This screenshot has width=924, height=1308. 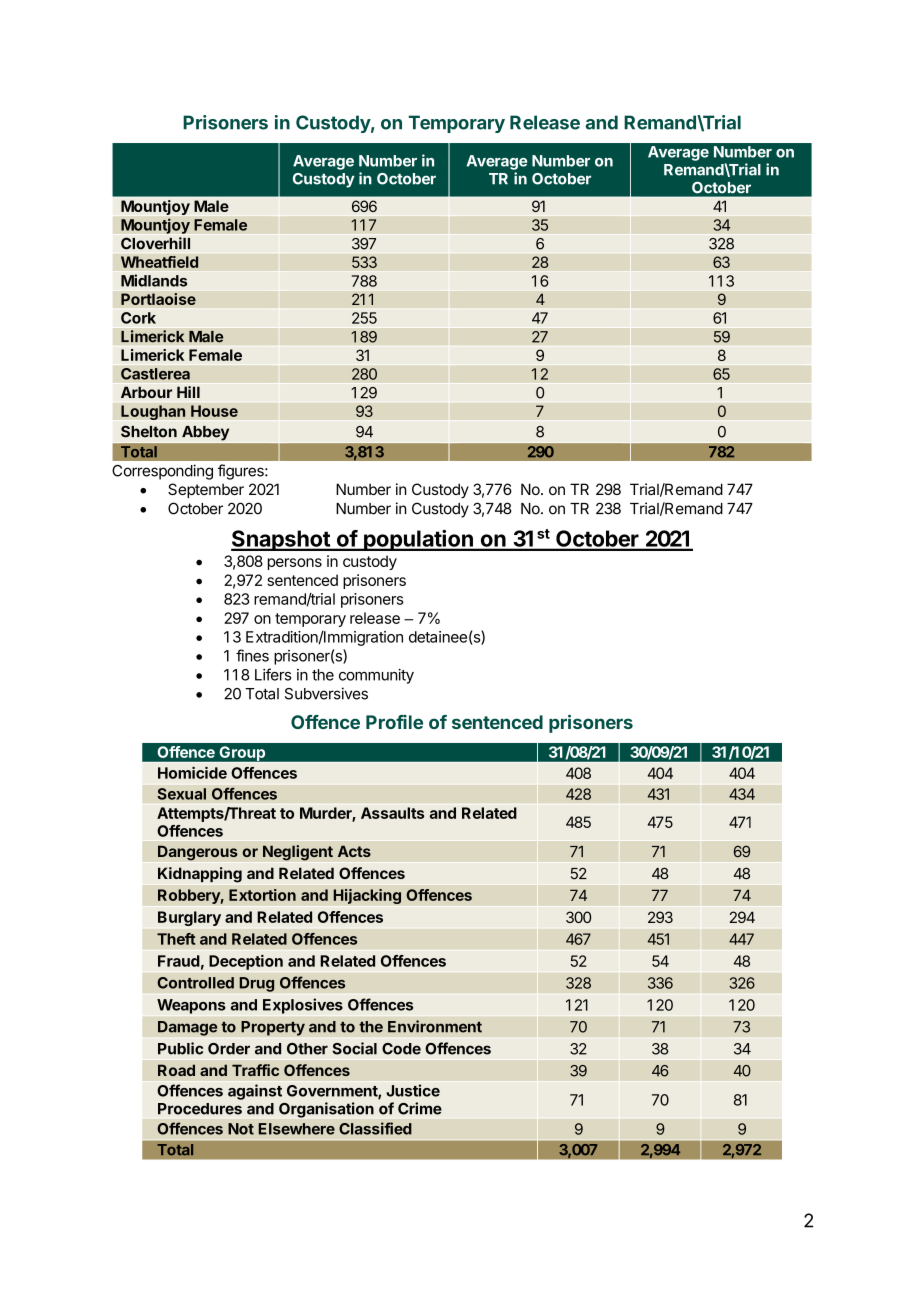 What do you see at coordinates (192, 772) in the screenshot?
I see `Homicide` at bounding box center [192, 772].
